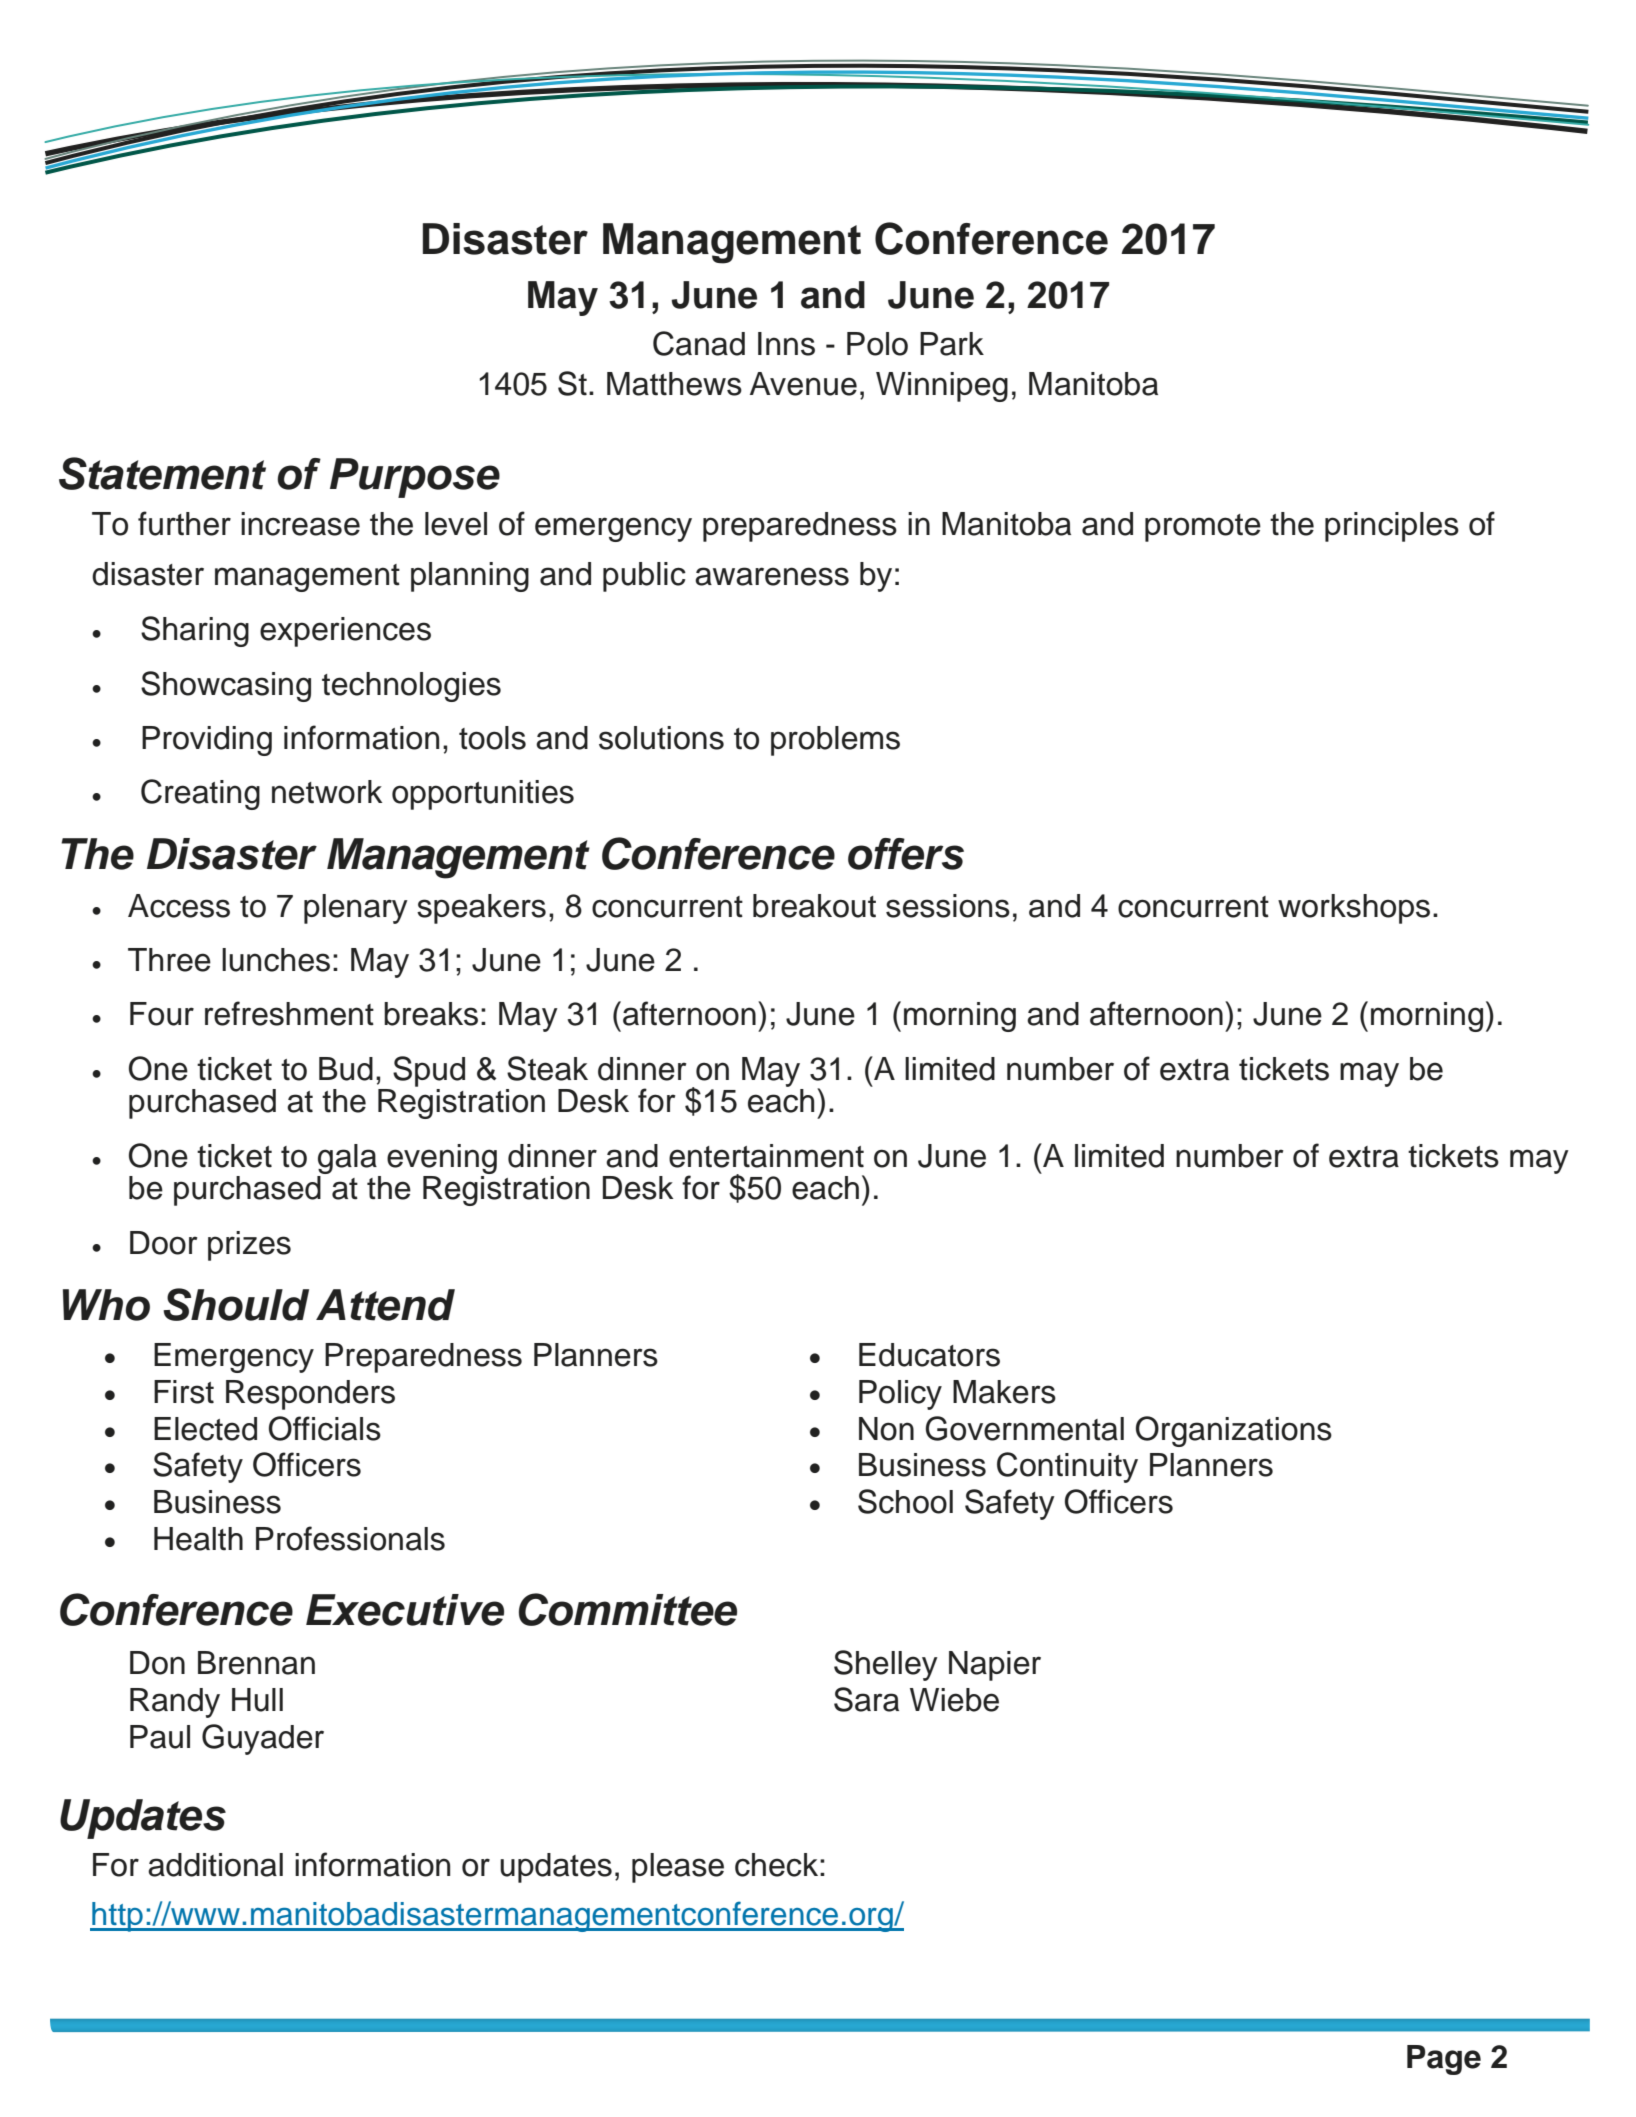 This screenshot has height=2117, width=1636. I want to click on Shelley, so click(886, 1665).
